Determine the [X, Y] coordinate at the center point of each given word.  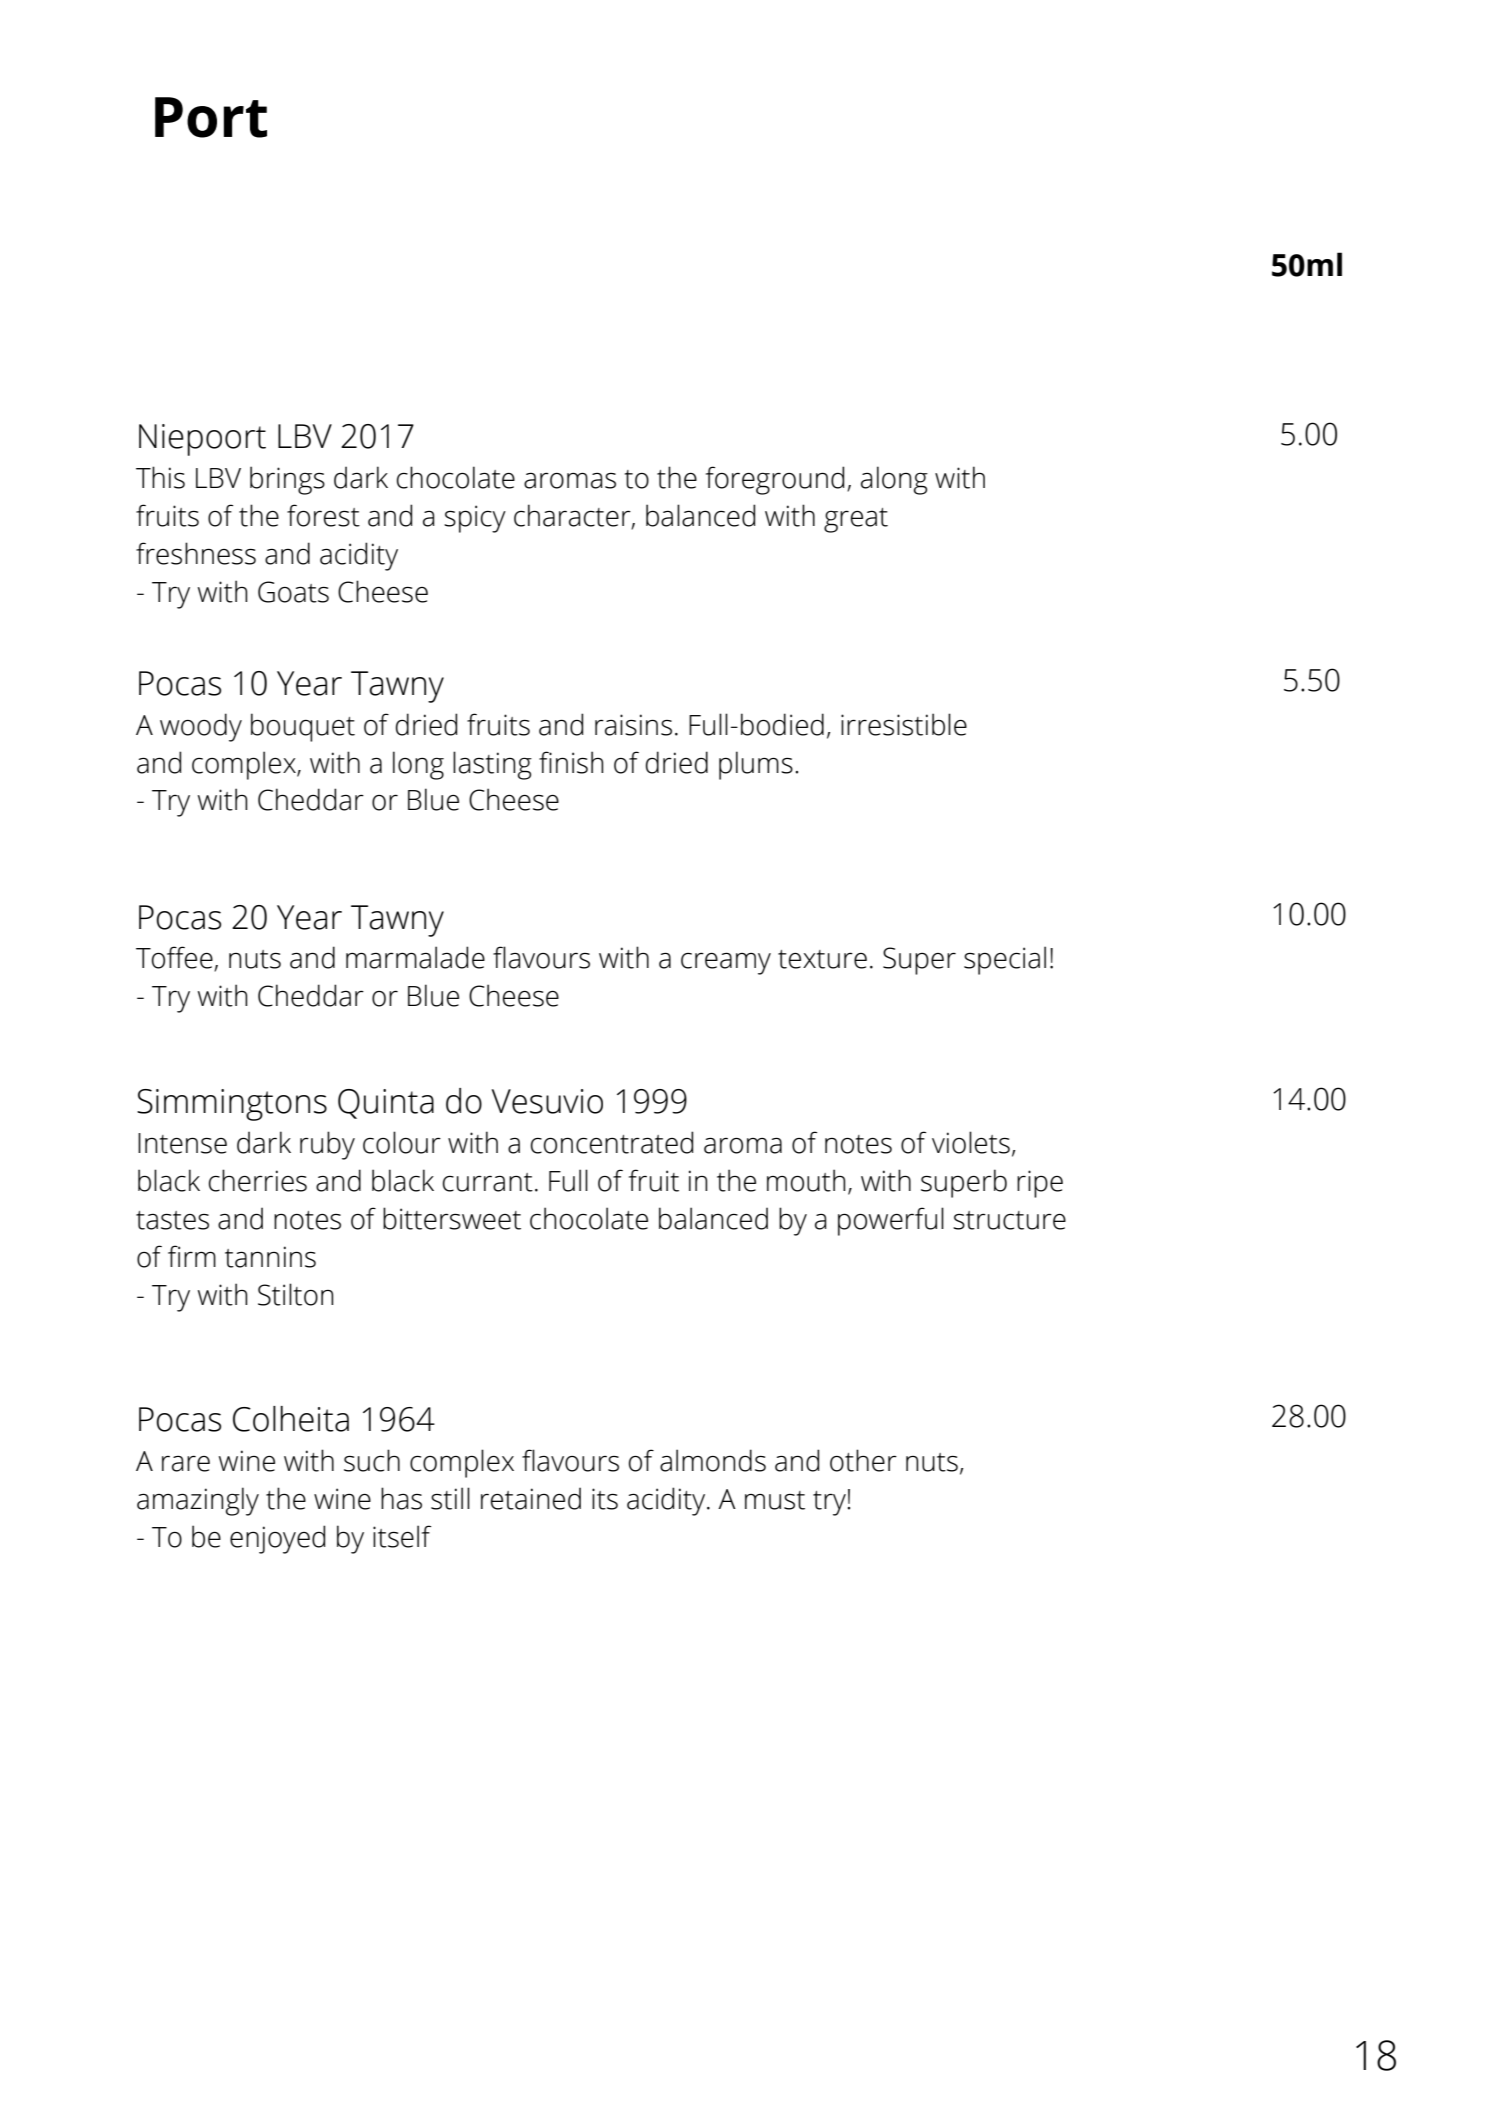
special [1005, 960]
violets [971, 1142]
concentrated [612, 1142]
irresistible [904, 724]
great [856, 520]
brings [287, 480]
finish [571, 762]
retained [531, 1498]
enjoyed [277, 1539]
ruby [327, 1145]
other [863, 1460]
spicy [475, 519]
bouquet [303, 727]
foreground [775, 480]
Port [211, 117]
